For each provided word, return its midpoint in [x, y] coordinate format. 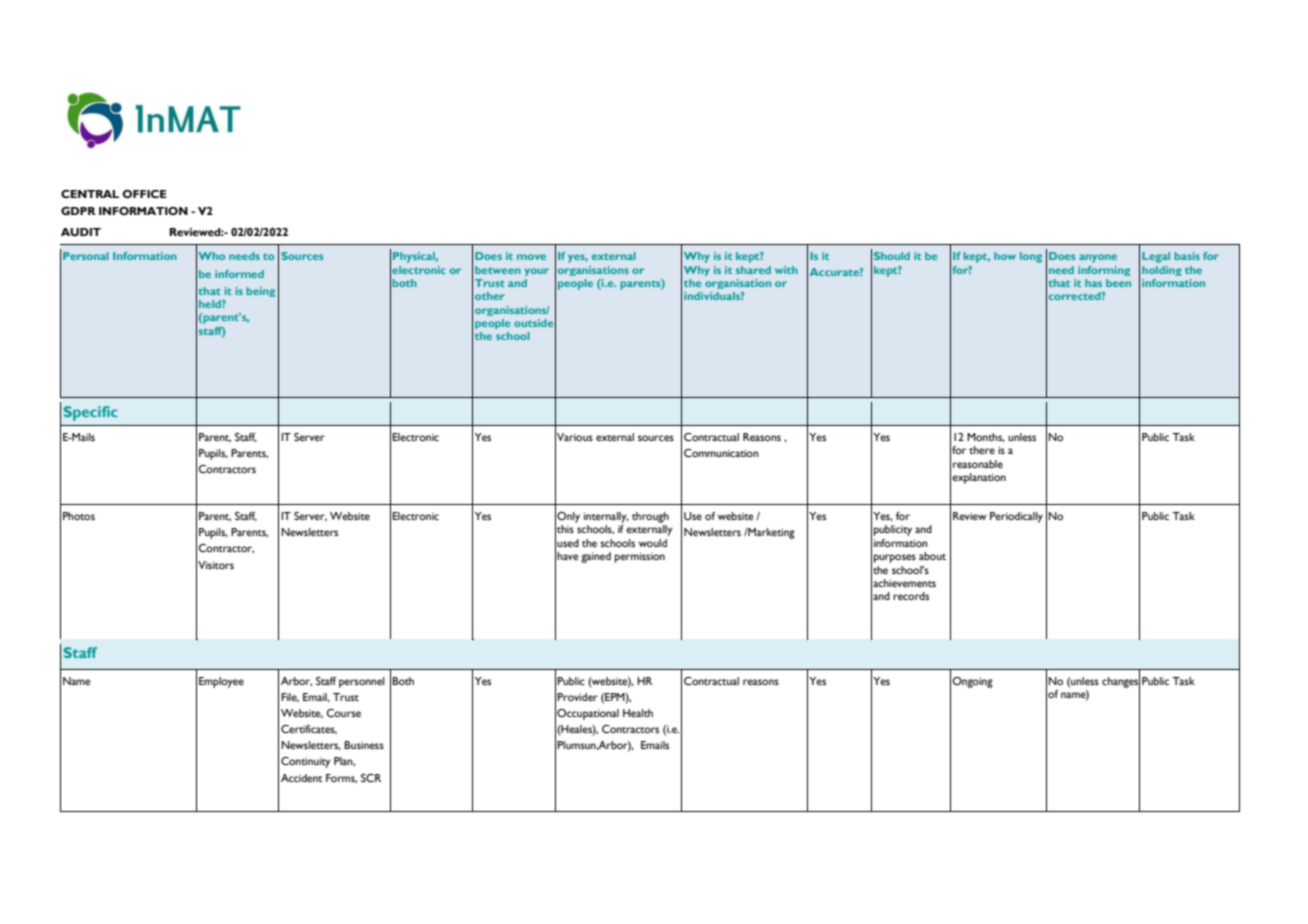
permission [640, 557]
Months [986, 437]
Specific [91, 413]
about [932, 556]
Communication [721, 453]
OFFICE [144, 194]
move [531, 257]
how [1005, 256]
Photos [79, 516]
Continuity [306, 762]
